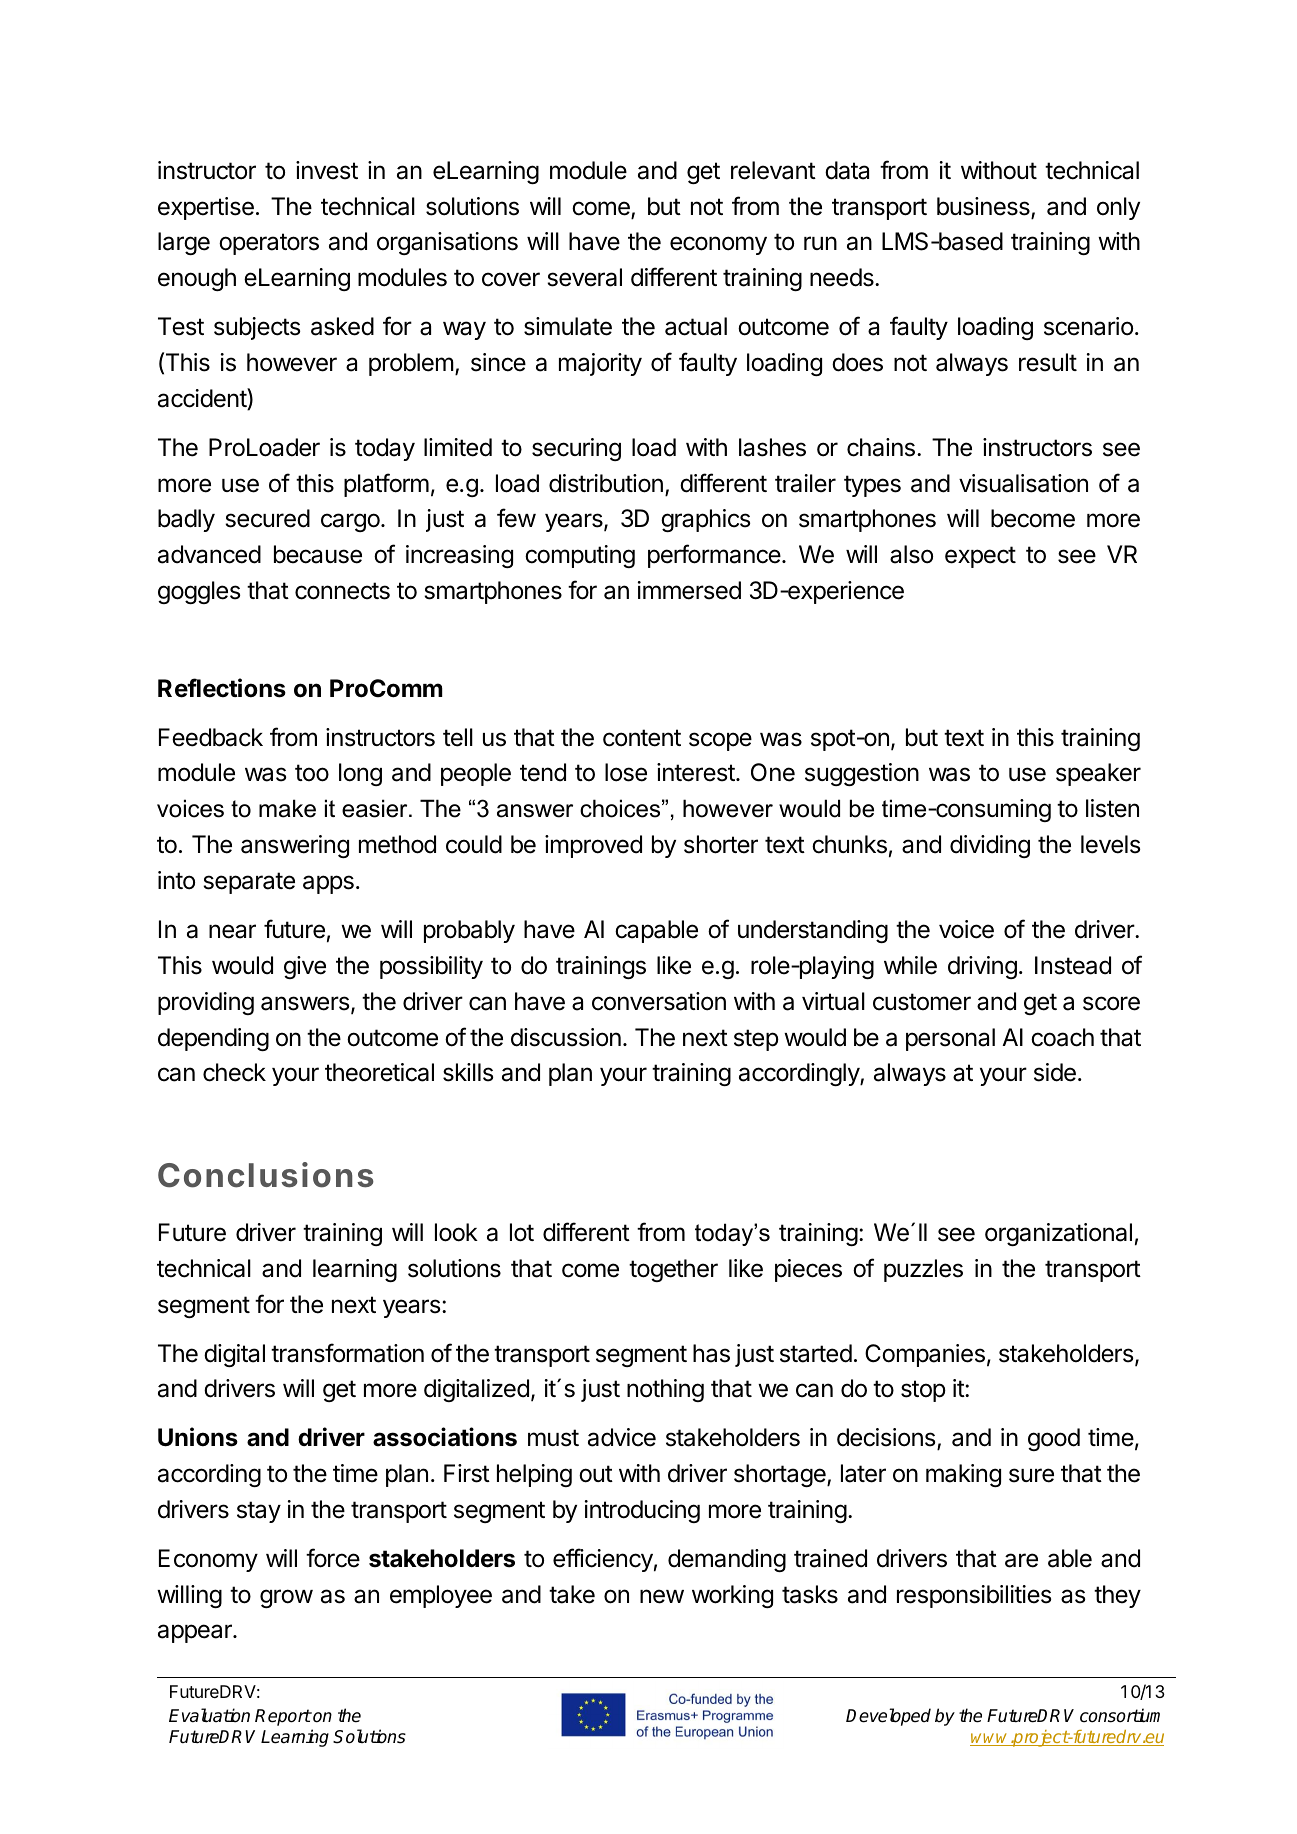 The width and height of the image is (1297, 1834). Describe the element at coordinates (305, 967) in the image. I see `give` at that location.
